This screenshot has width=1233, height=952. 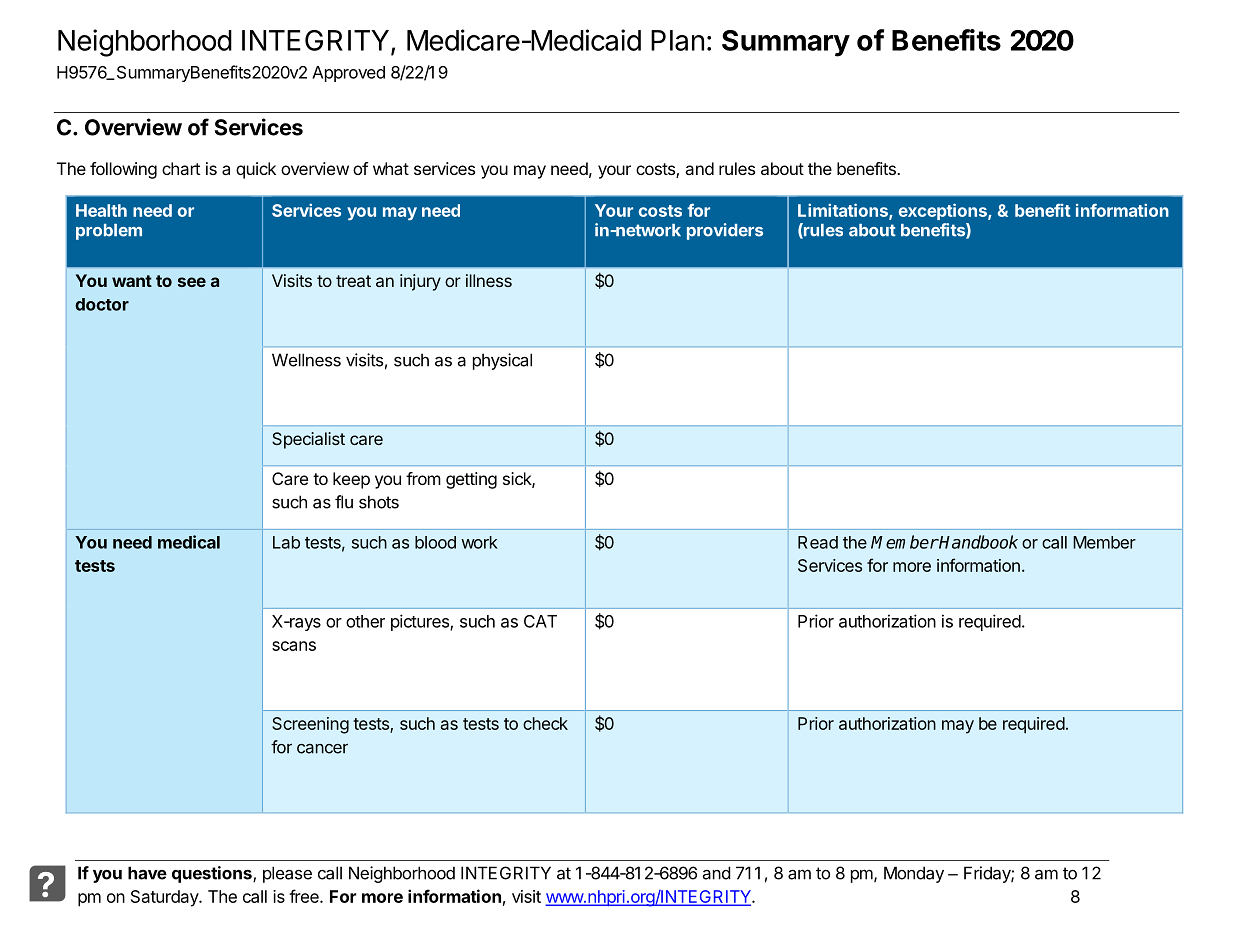 What do you see at coordinates (294, 646) in the screenshot?
I see `scans` at bounding box center [294, 646].
